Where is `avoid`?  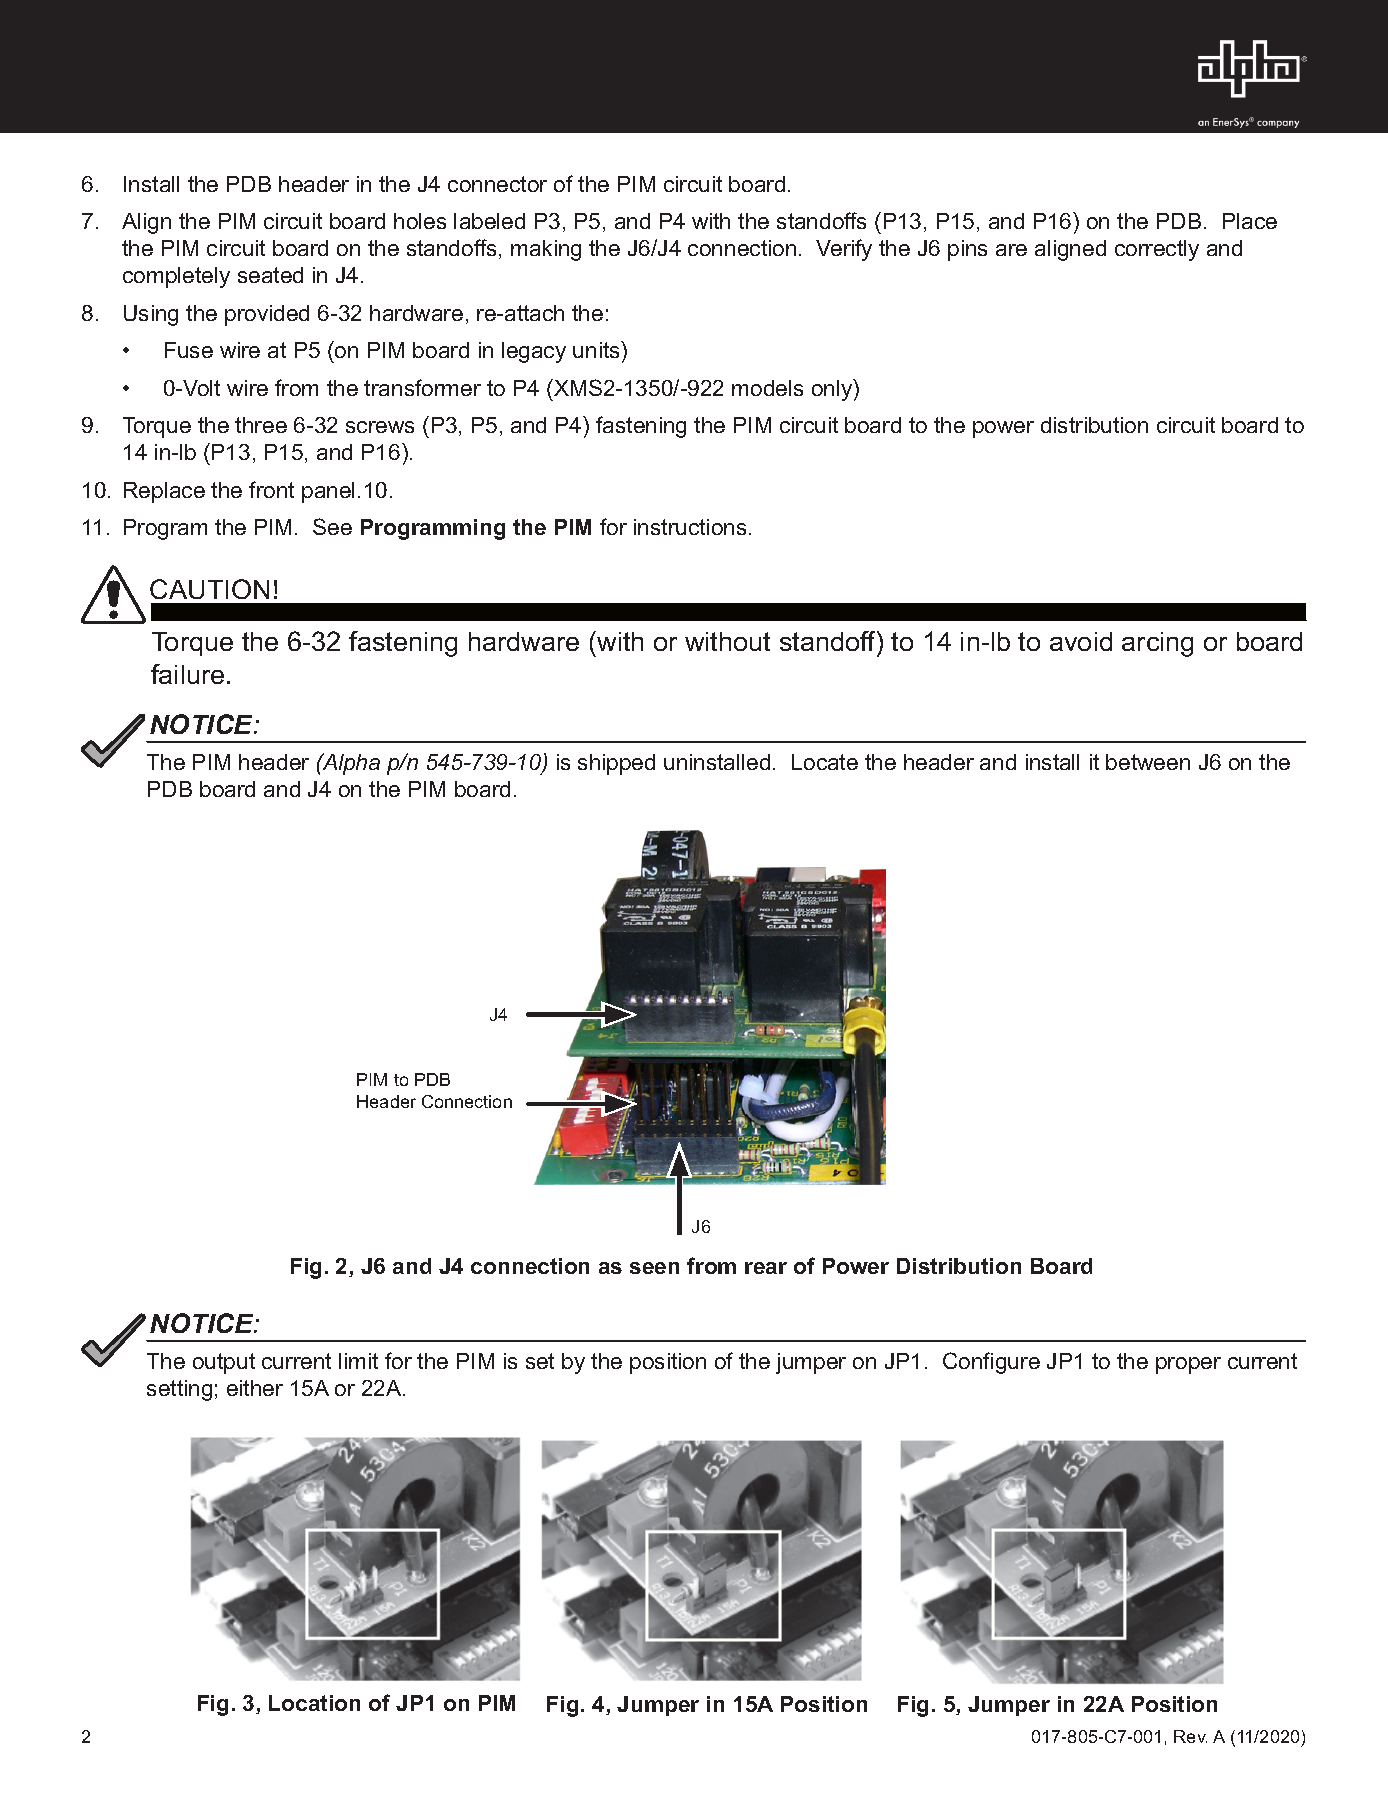
avoid is located at coordinates (1081, 641).
